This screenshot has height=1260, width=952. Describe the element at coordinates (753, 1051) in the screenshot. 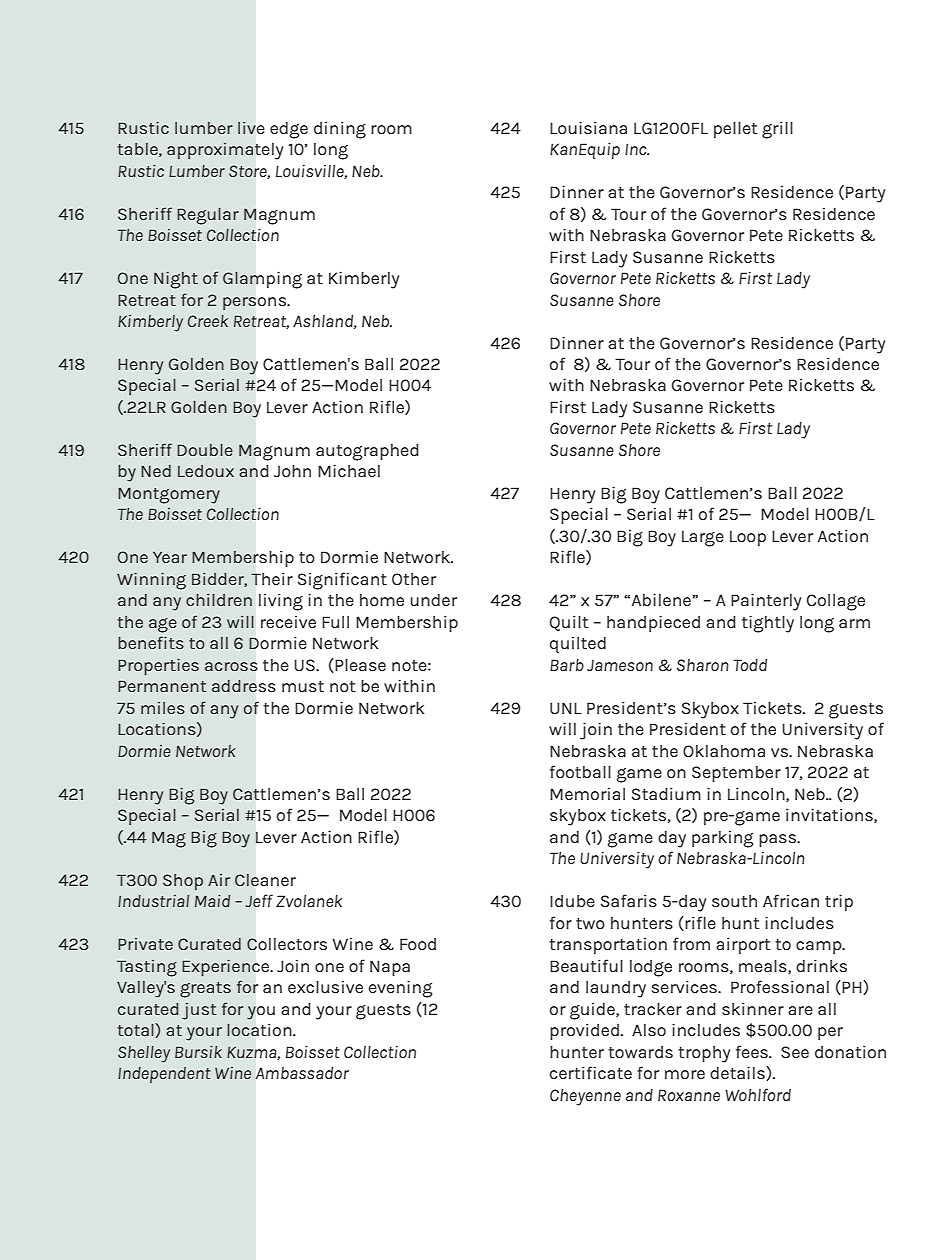

I see `fees` at that location.
